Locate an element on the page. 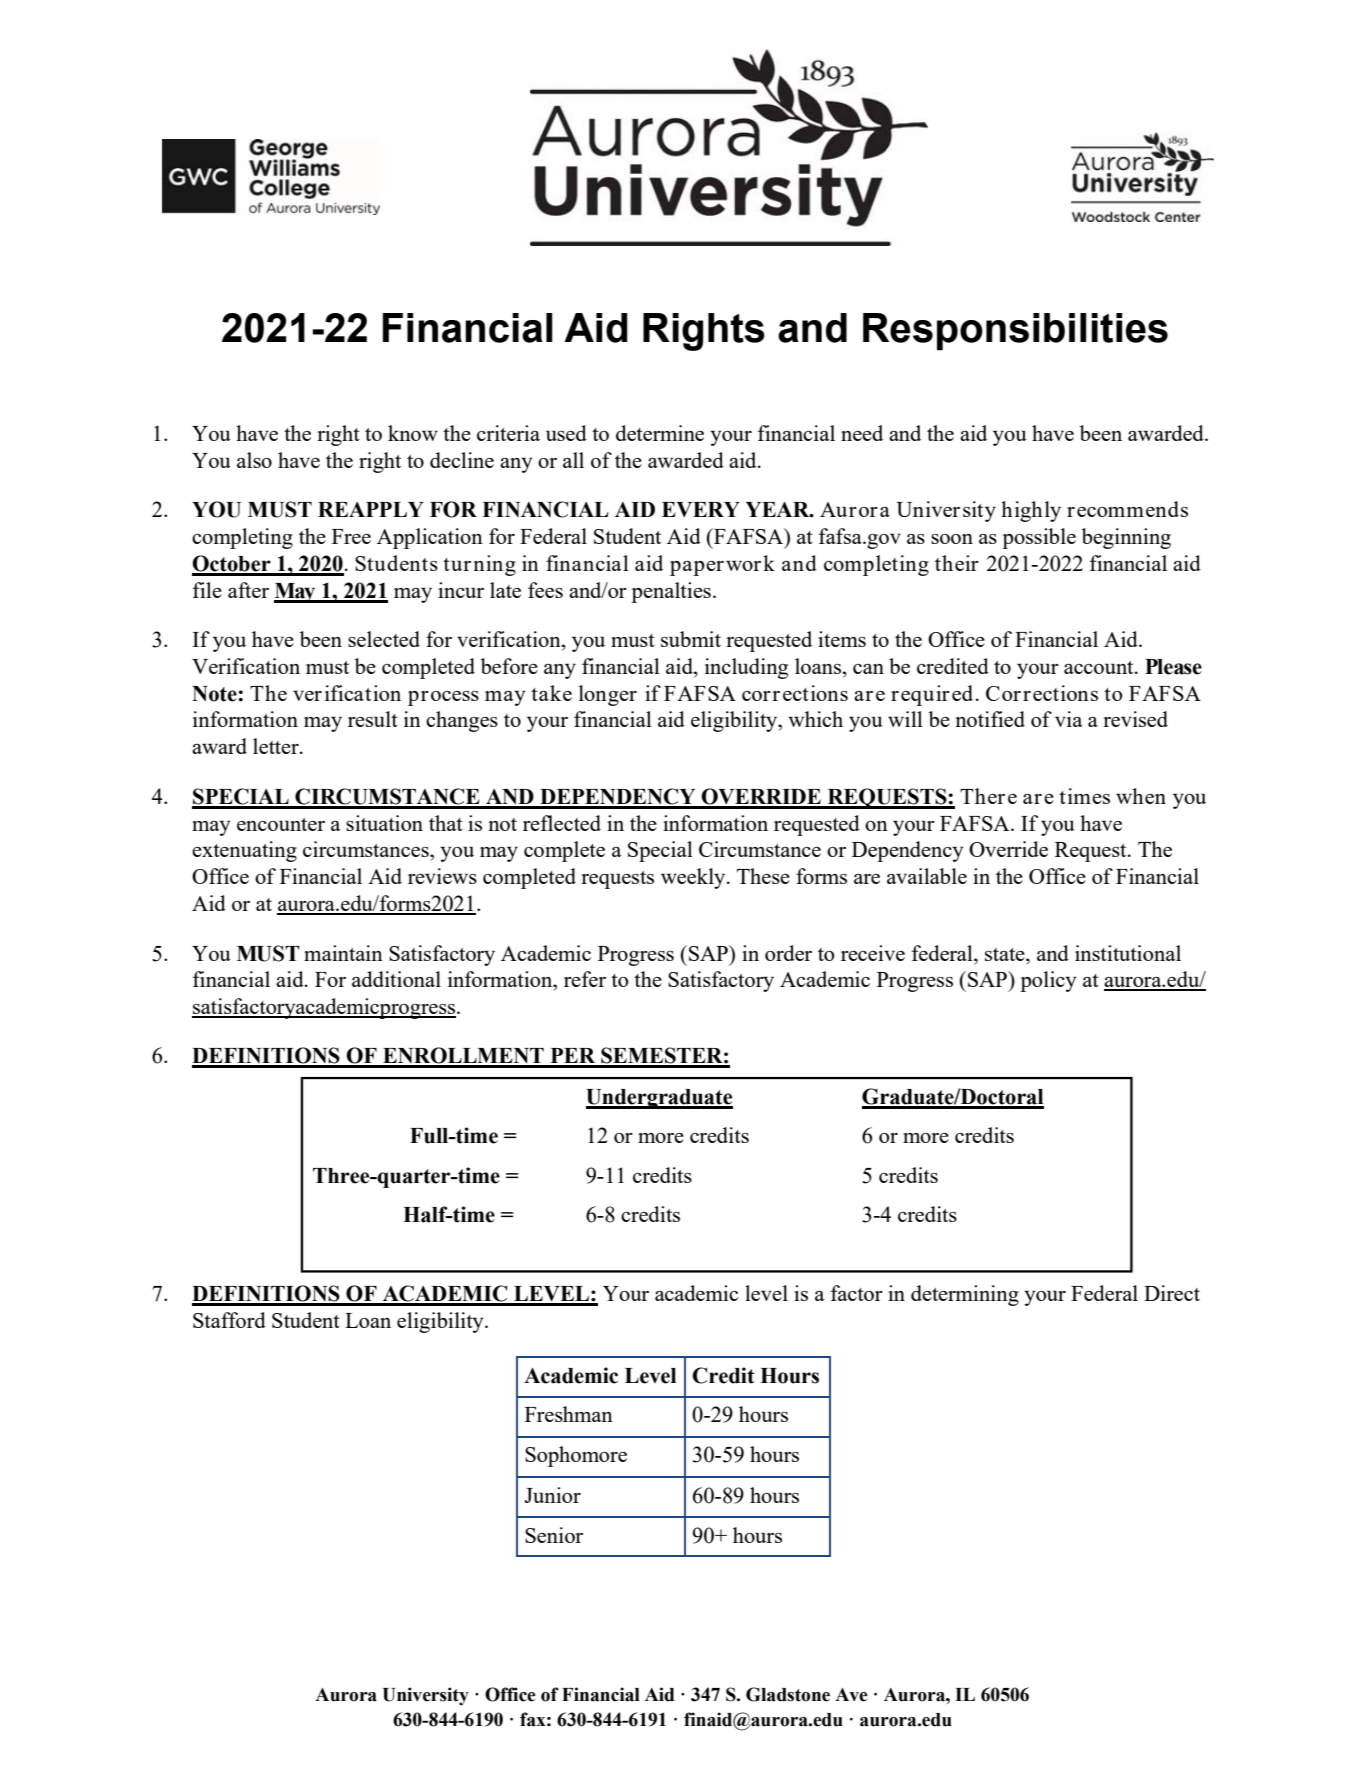 The image size is (1371, 1774). policy is located at coordinates (1048, 981).
